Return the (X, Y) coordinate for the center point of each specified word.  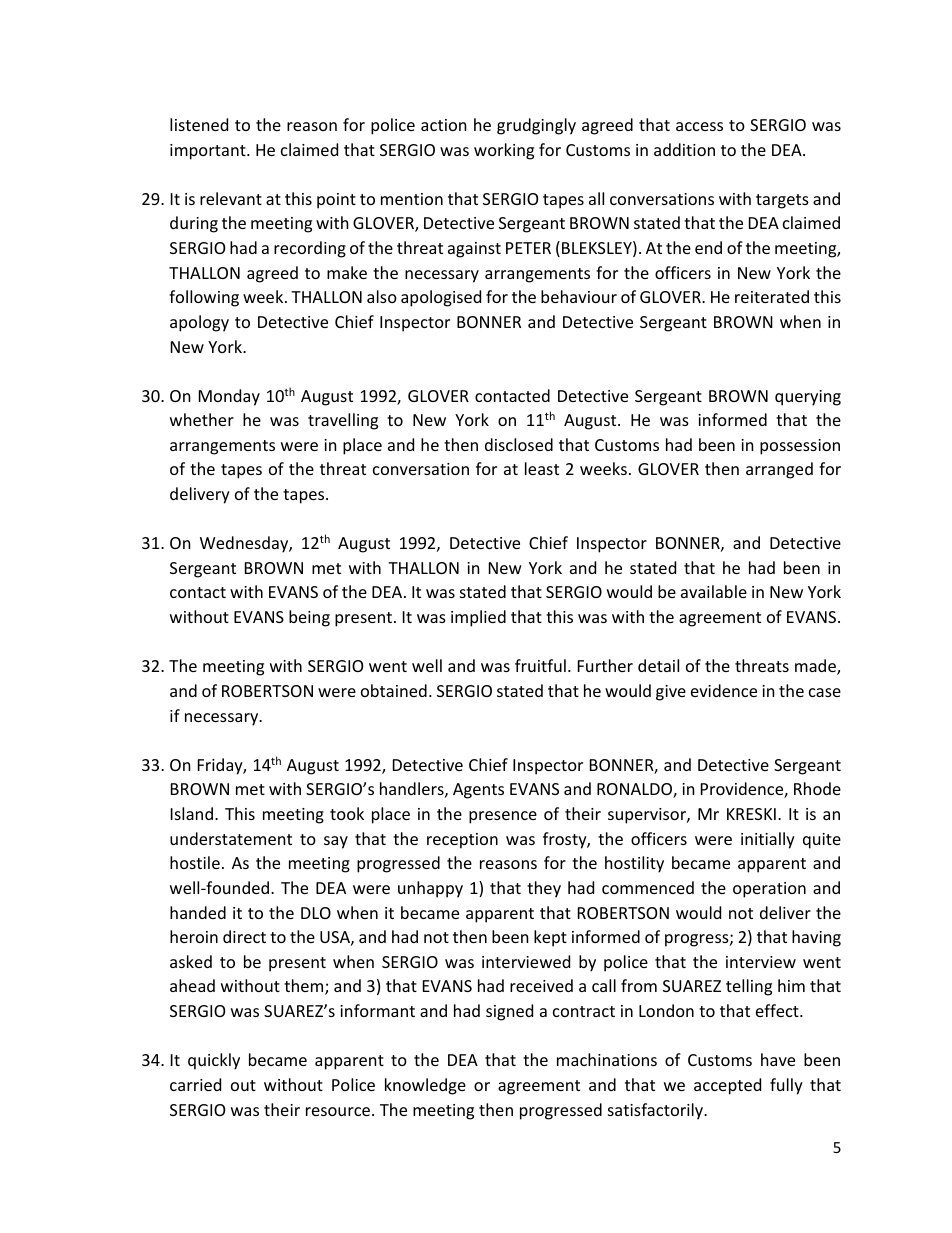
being (309, 618)
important (209, 152)
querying (808, 398)
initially (768, 840)
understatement (231, 838)
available (714, 591)
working (504, 151)
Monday (229, 397)
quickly (214, 1061)
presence (503, 817)
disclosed (519, 444)
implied (478, 618)
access (699, 126)
